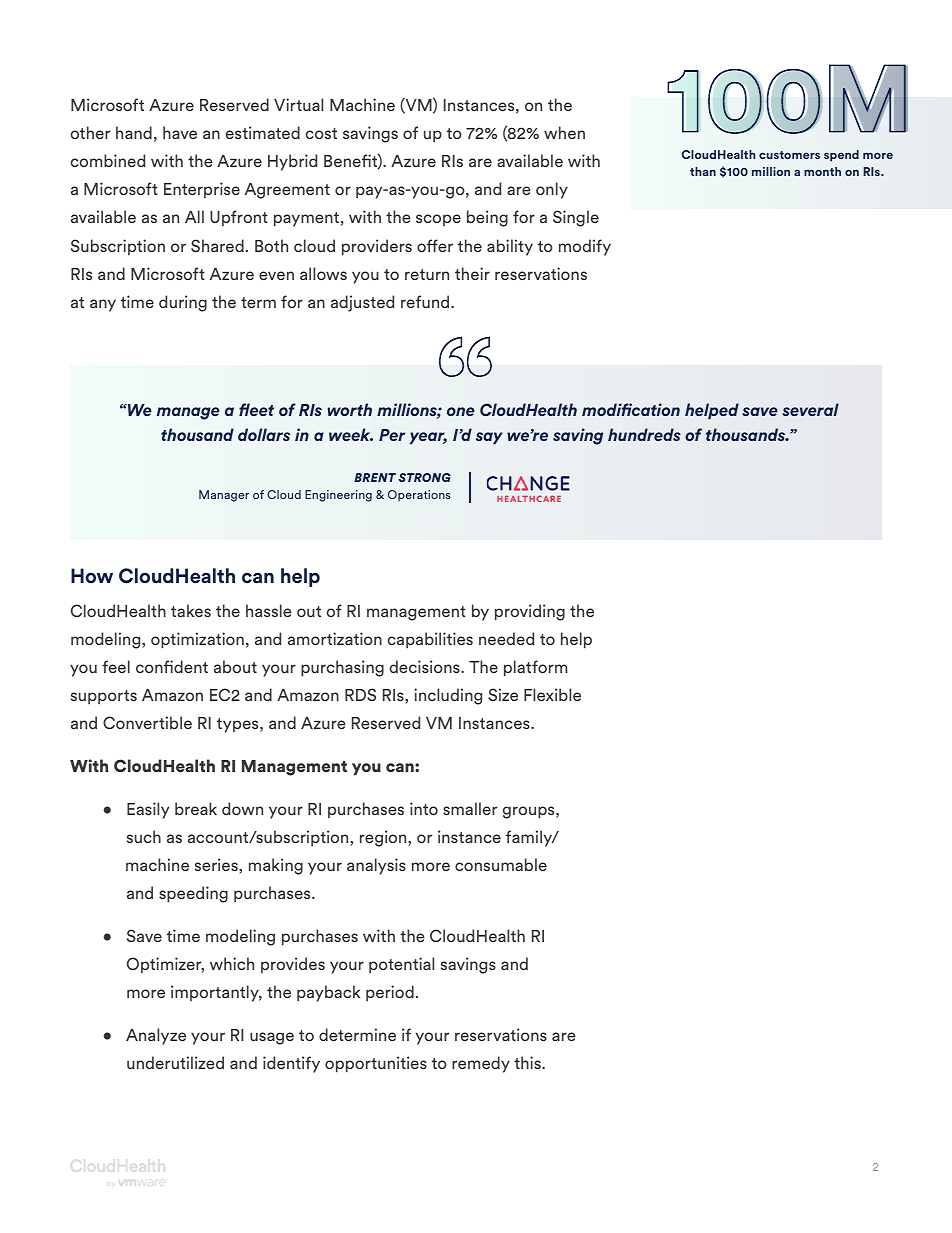  I want to click on this, so click(528, 1062).
